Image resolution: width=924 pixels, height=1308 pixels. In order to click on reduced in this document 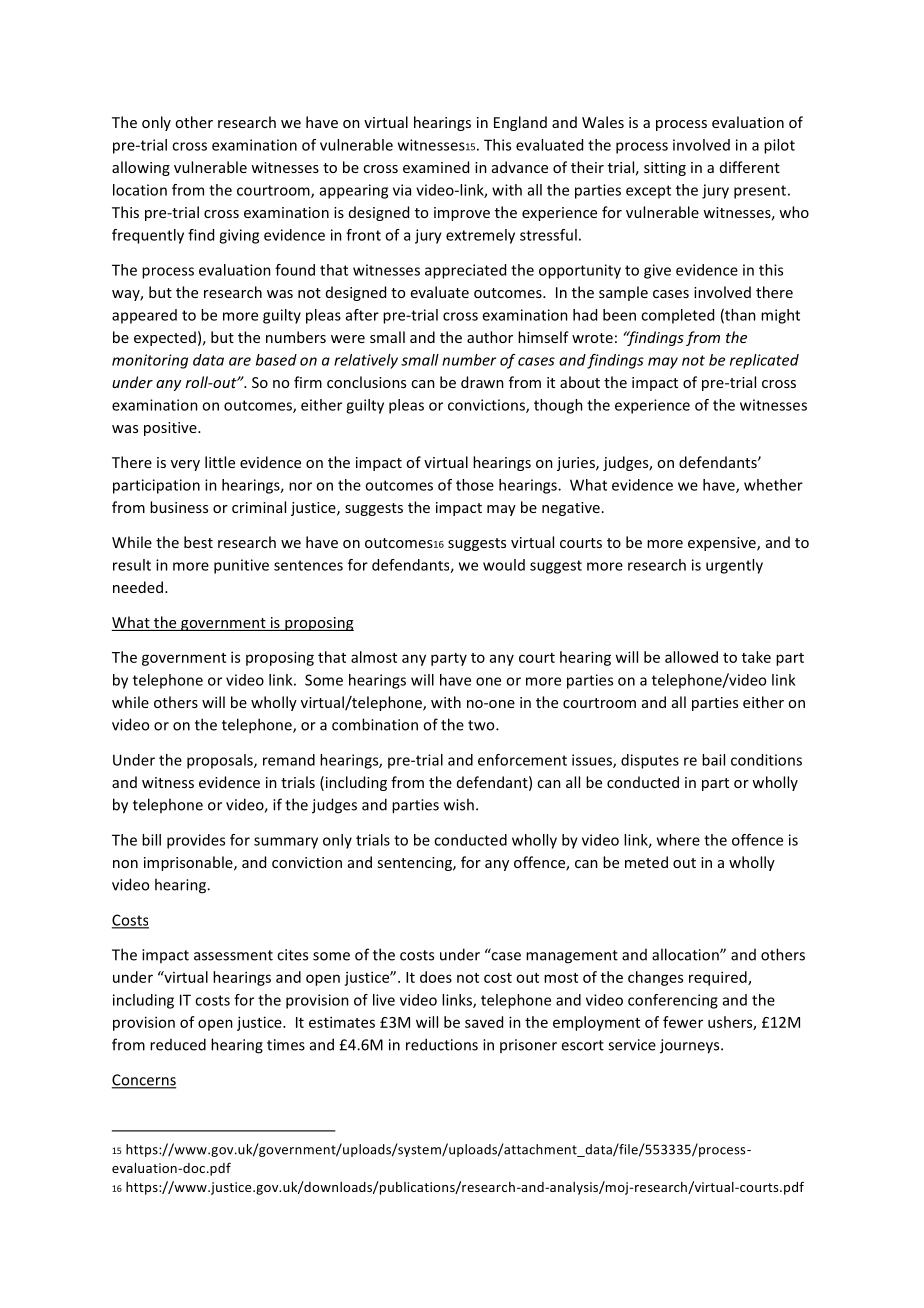, I will do `click(178, 1044)`.
